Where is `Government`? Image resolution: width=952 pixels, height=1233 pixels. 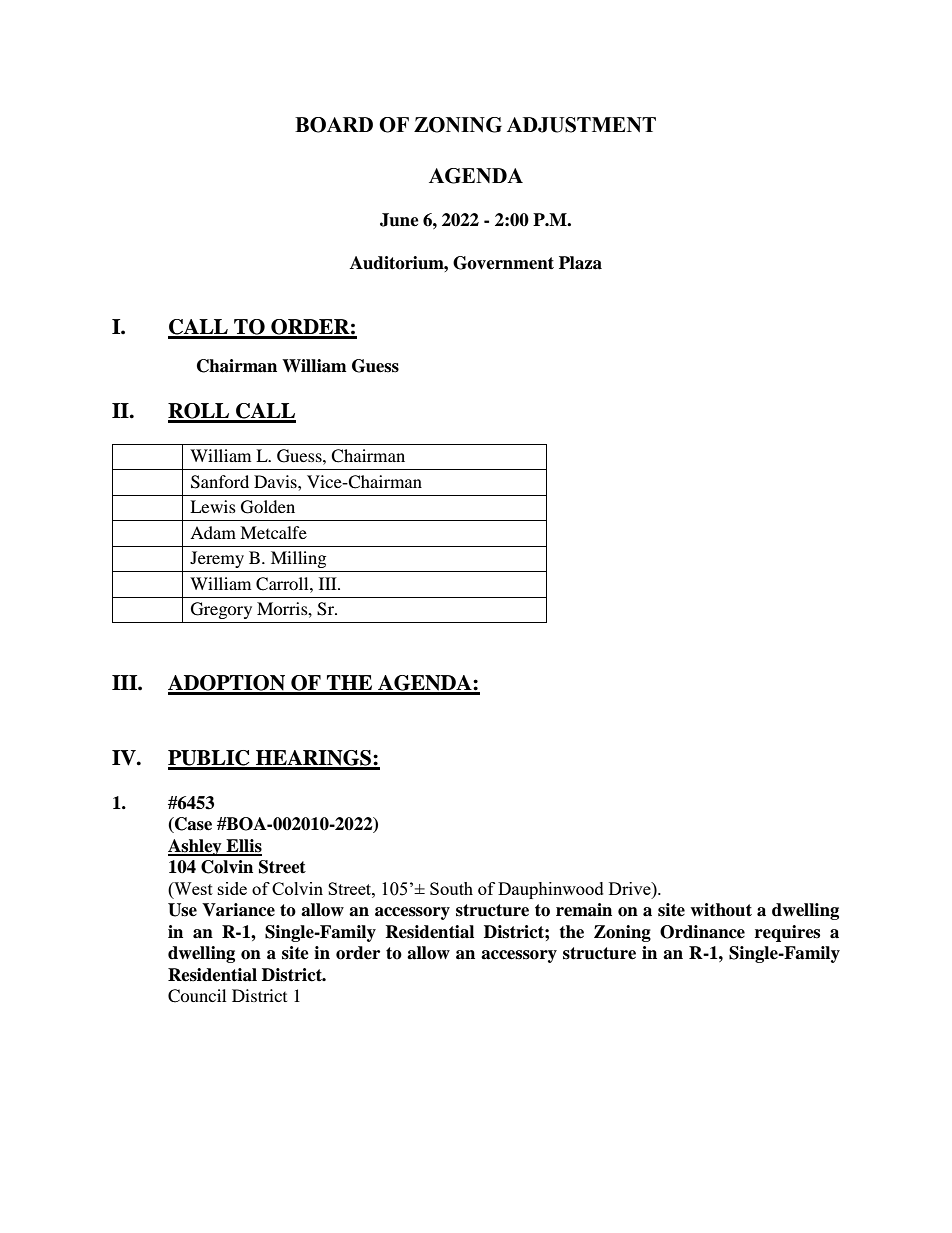 Government is located at coordinates (503, 263).
